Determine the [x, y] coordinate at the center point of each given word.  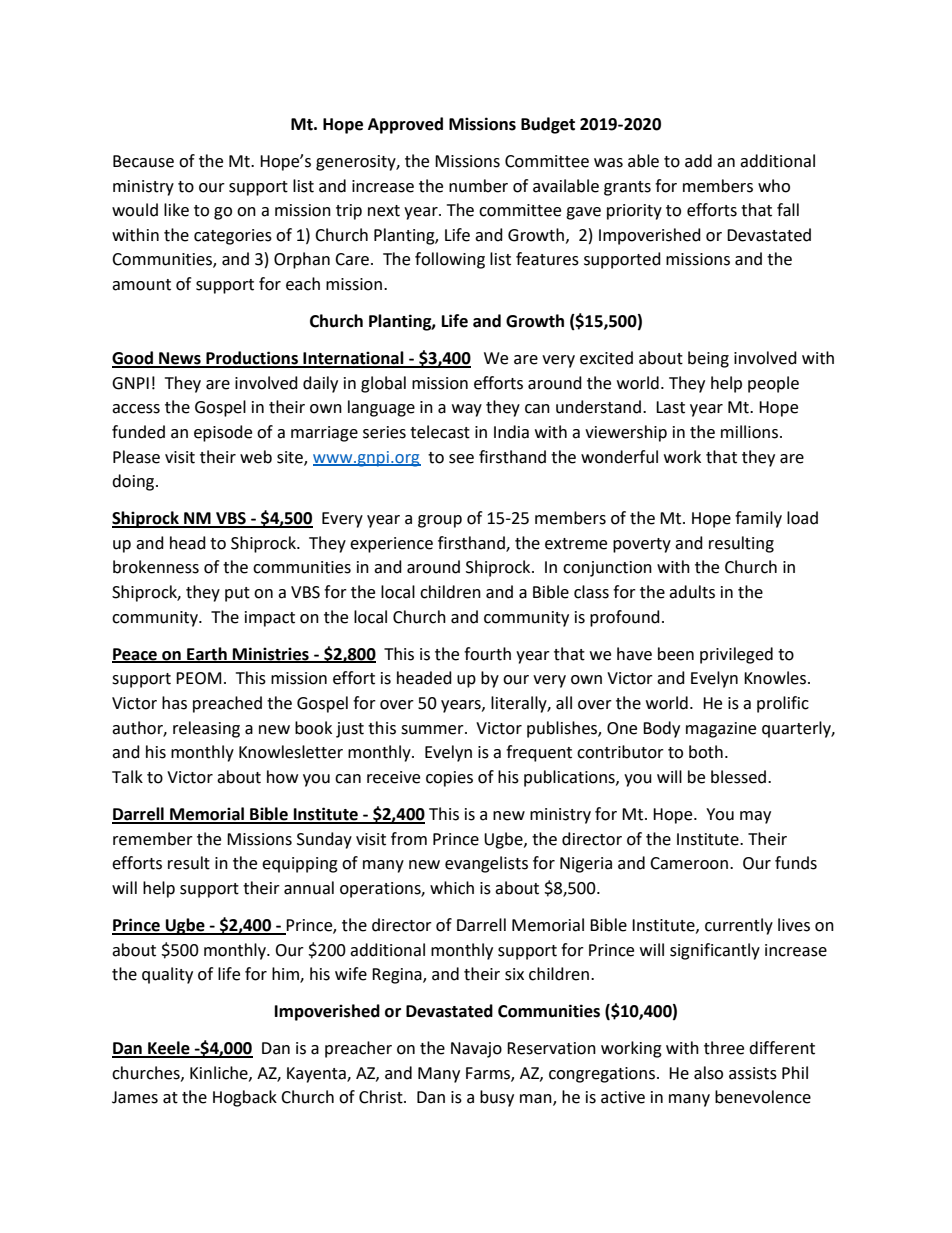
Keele [169, 1049]
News [180, 359]
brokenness [156, 567]
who [774, 186]
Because [143, 161]
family [758, 519]
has [174, 703]
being [708, 359]
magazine [721, 730]
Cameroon [689, 863]
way [467, 410]
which [452, 888]
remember [153, 839]
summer [433, 730]
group [440, 521]
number [478, 186]
